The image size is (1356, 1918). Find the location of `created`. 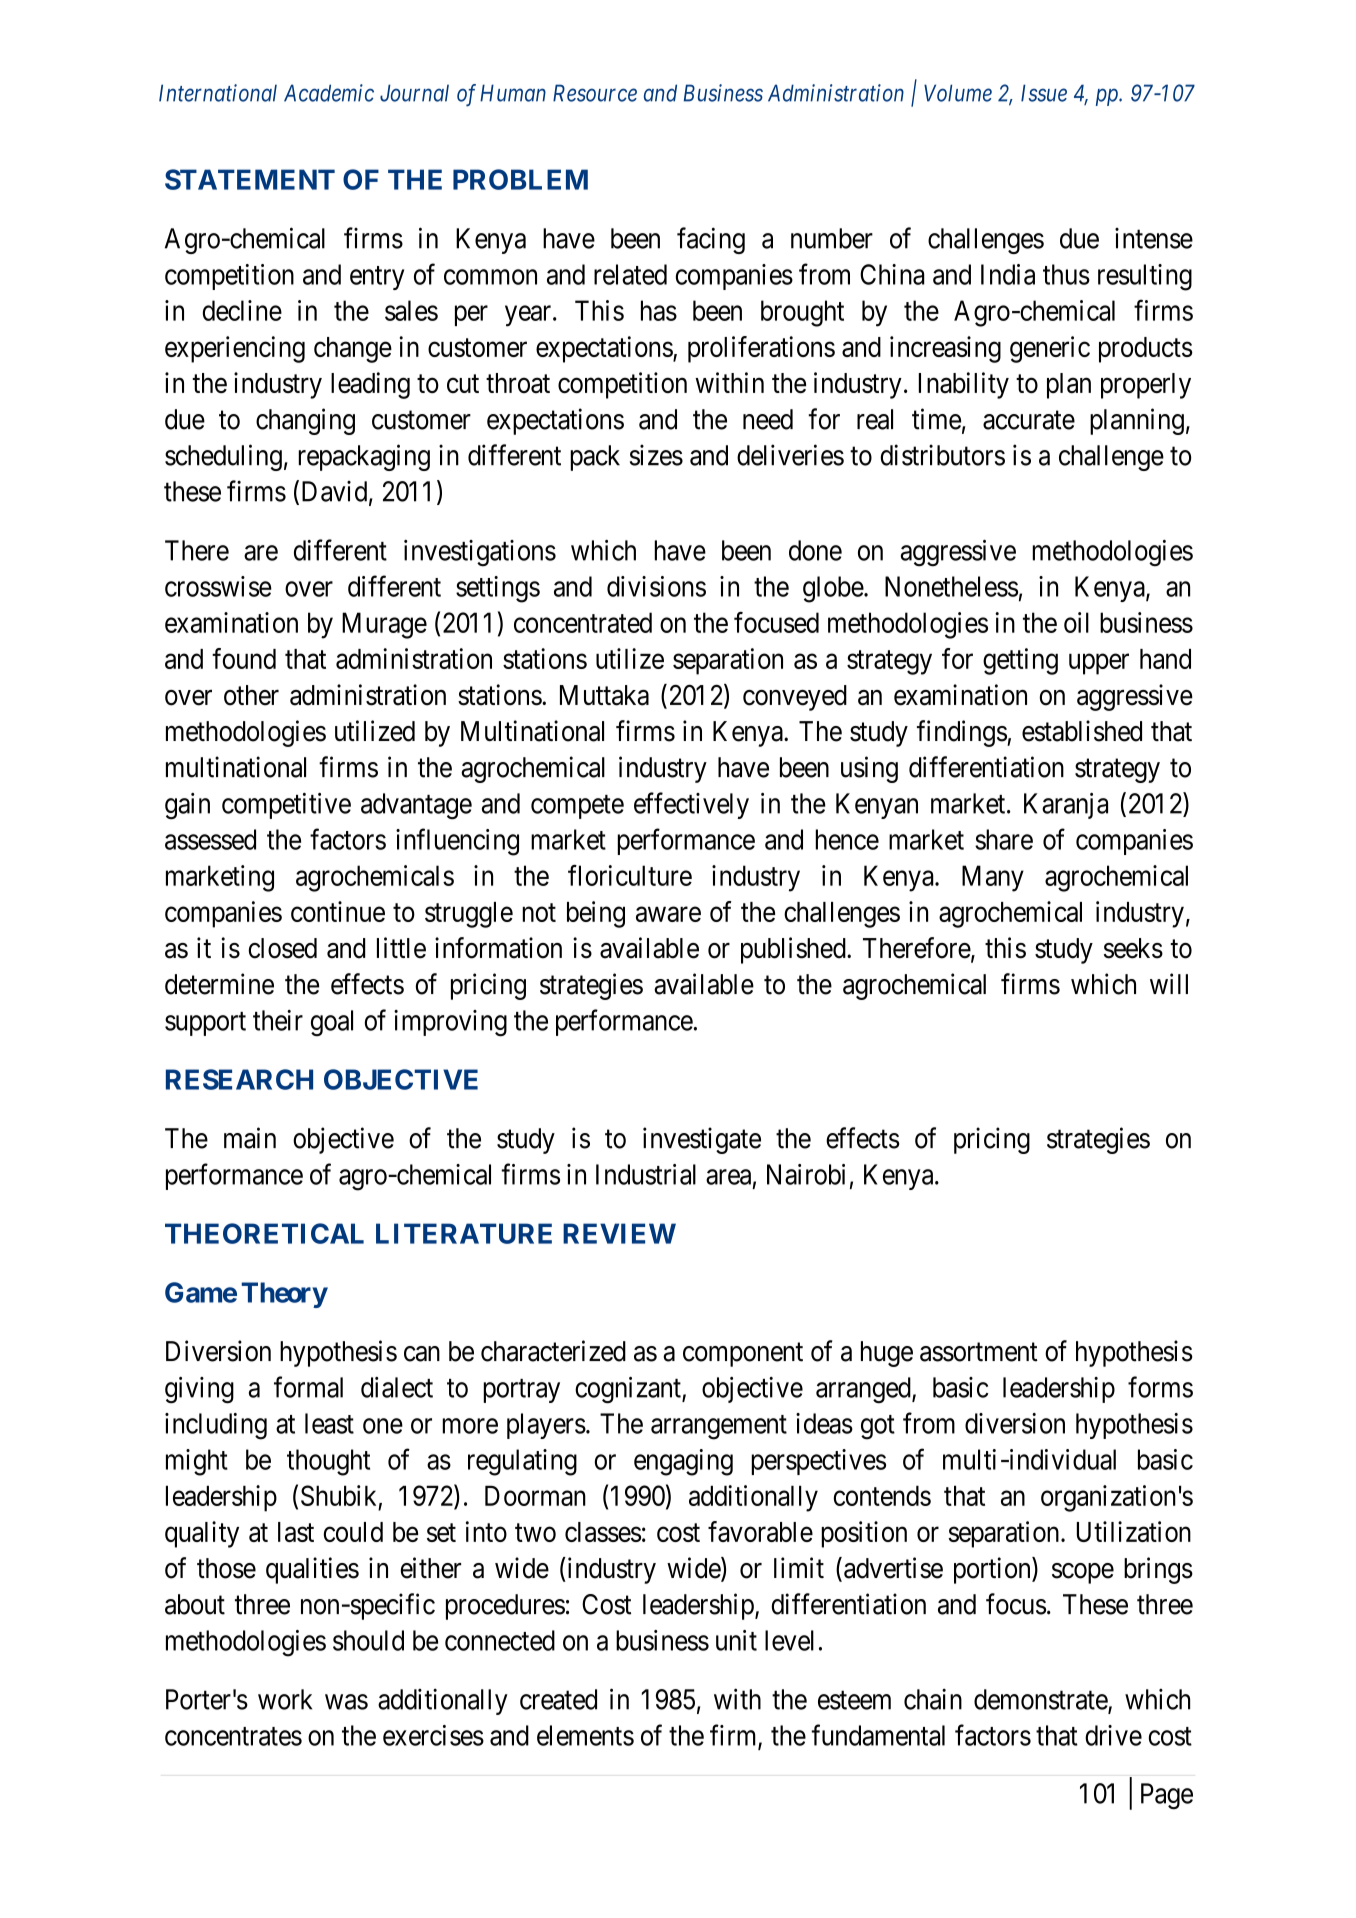

created is located at coordinates (558, 1699).
